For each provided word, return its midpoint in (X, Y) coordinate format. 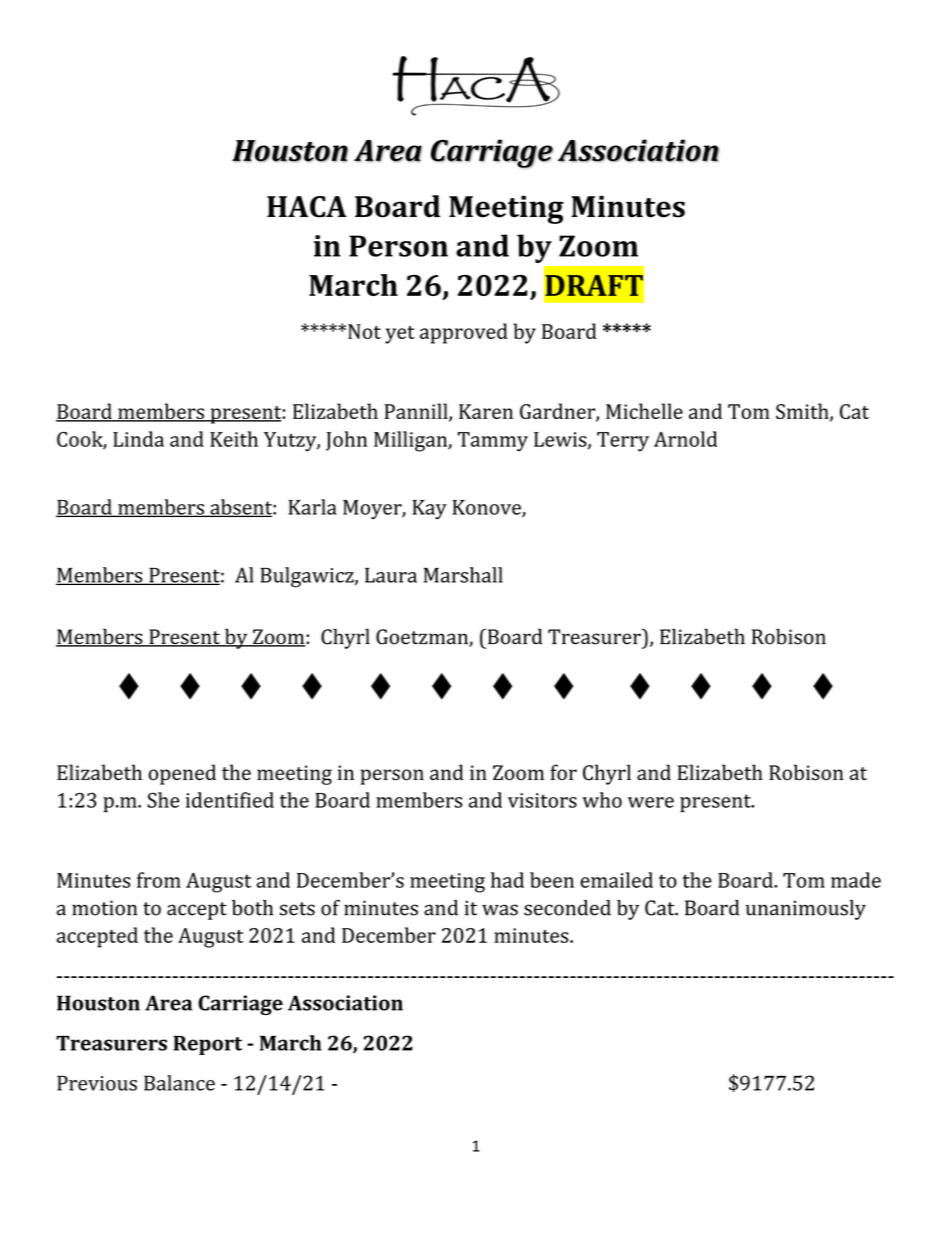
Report (207, 1045)
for (563, 772)
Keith (234, 439)
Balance (179, 1083)
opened (182, 774)
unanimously (806, 910)
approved (464, 333)
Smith (803, 412)
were (651, 802)
